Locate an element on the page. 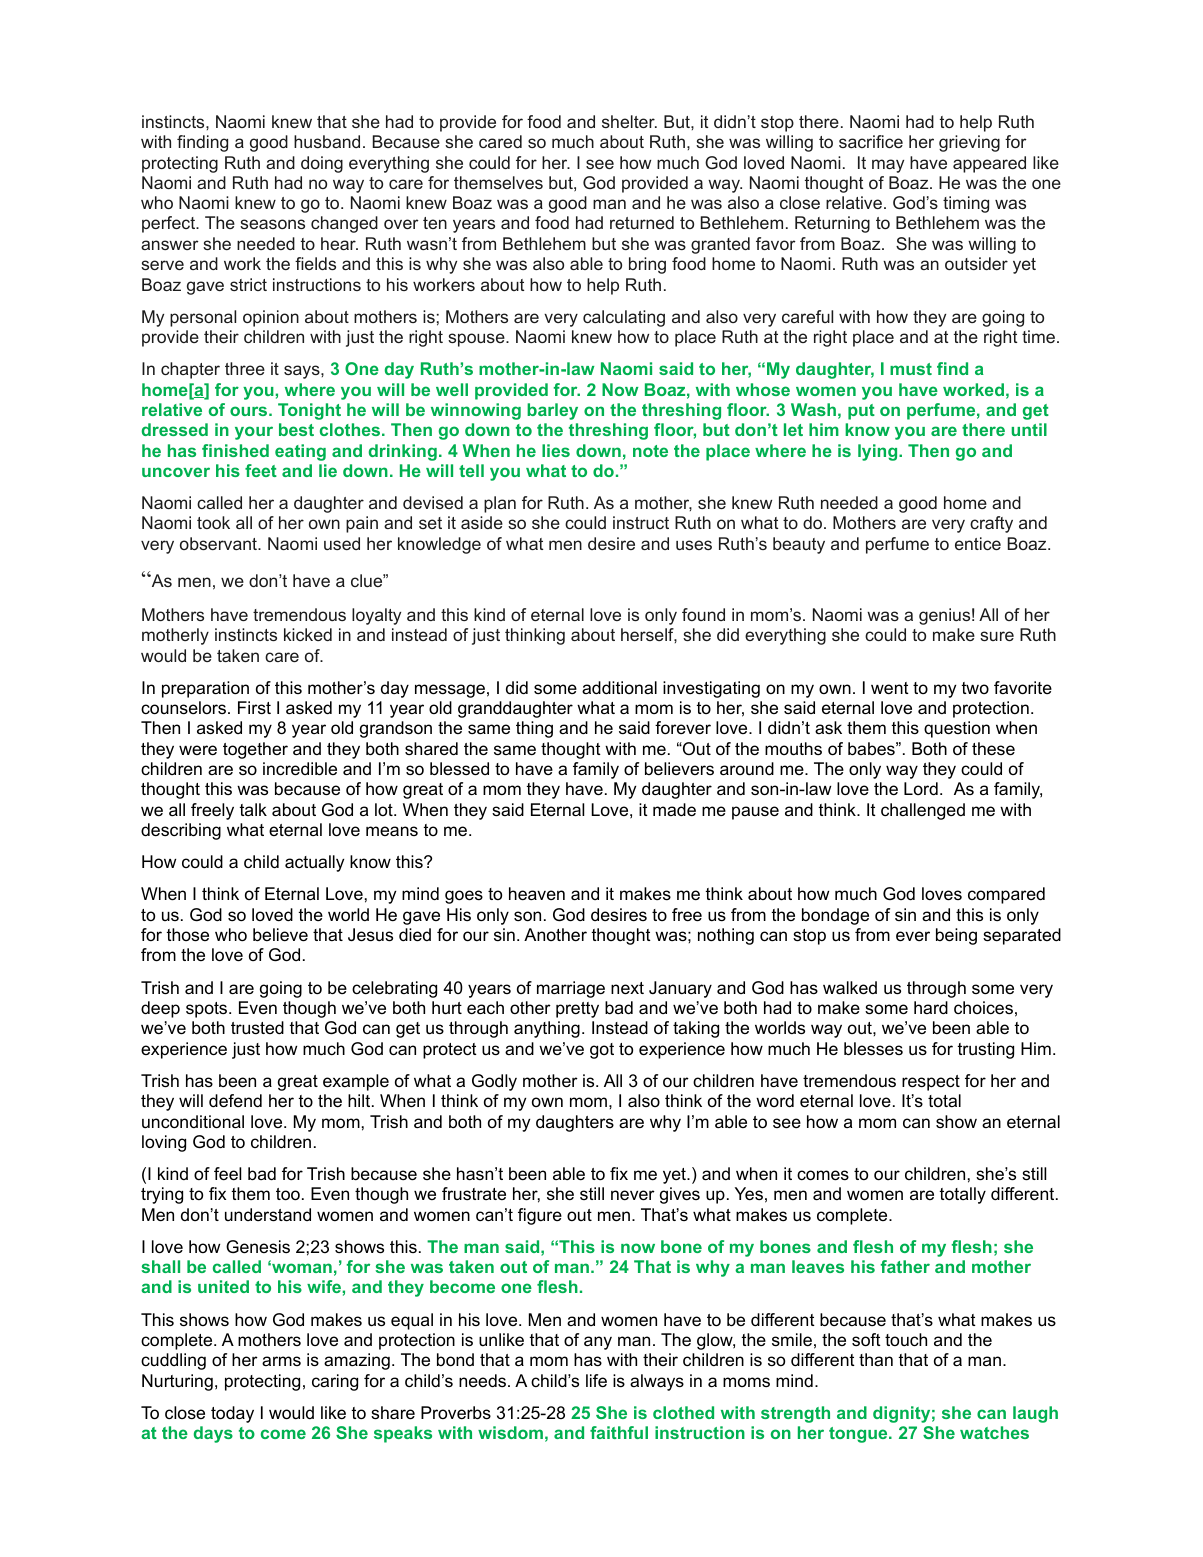  doing is located at coordinates (322, 164).
